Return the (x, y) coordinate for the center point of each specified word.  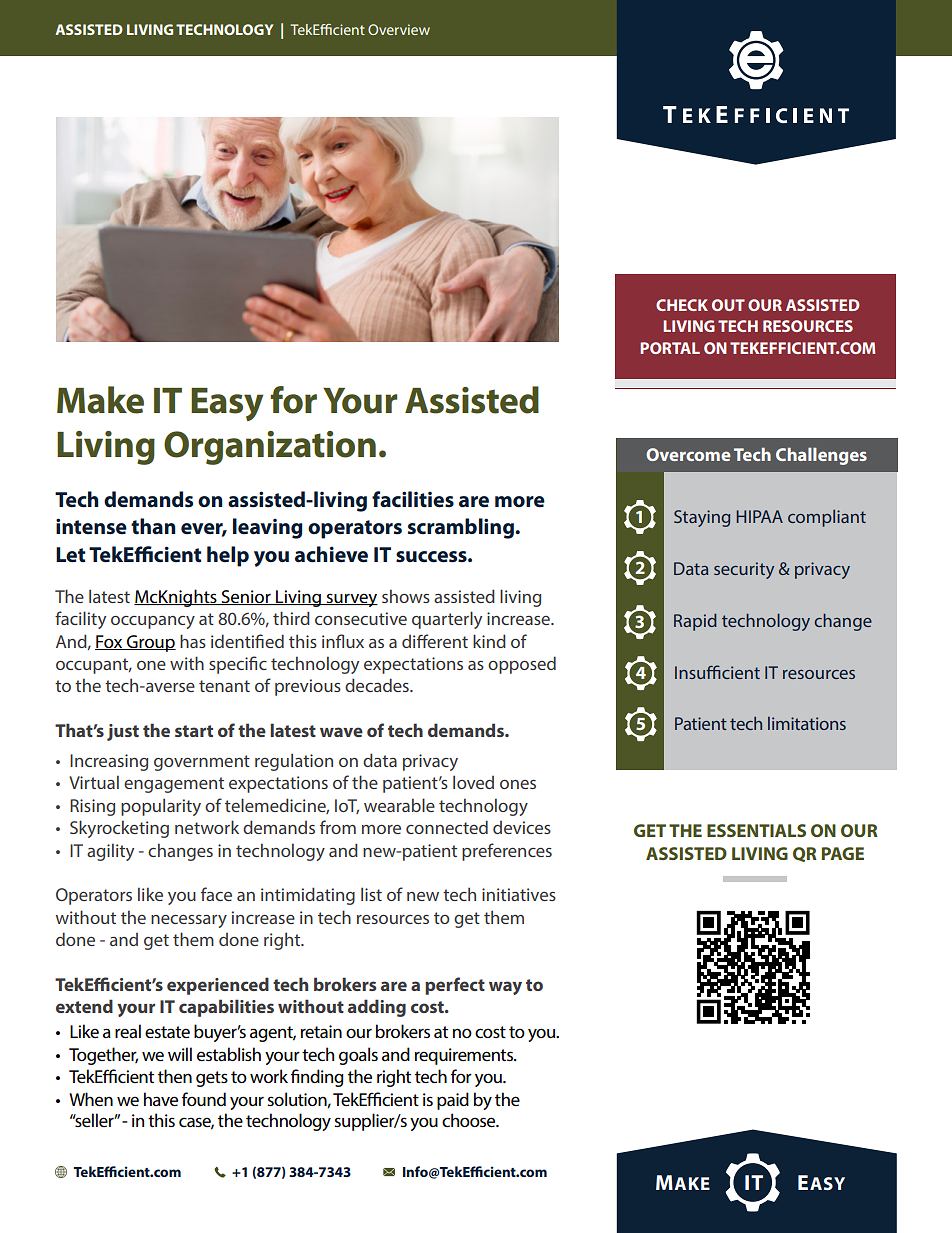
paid (453, 1101)
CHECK (682, 305)
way (505, 988)
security (744, 570)
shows (406, 596)
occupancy (153, 622)
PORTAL (670, 348)
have (161, 1099)
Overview (399, 29)
